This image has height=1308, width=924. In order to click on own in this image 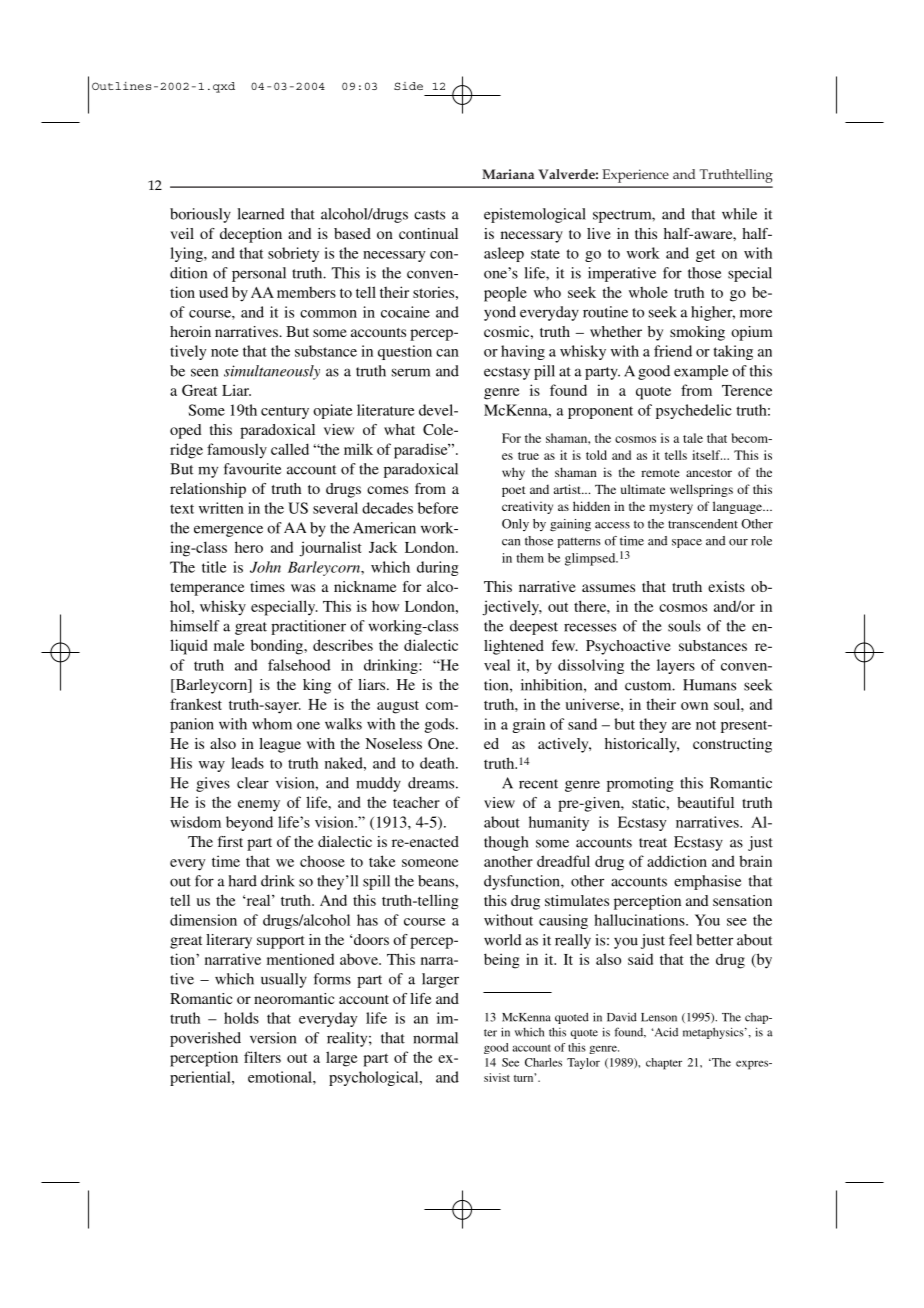, I will do `click(694, 706)`.
